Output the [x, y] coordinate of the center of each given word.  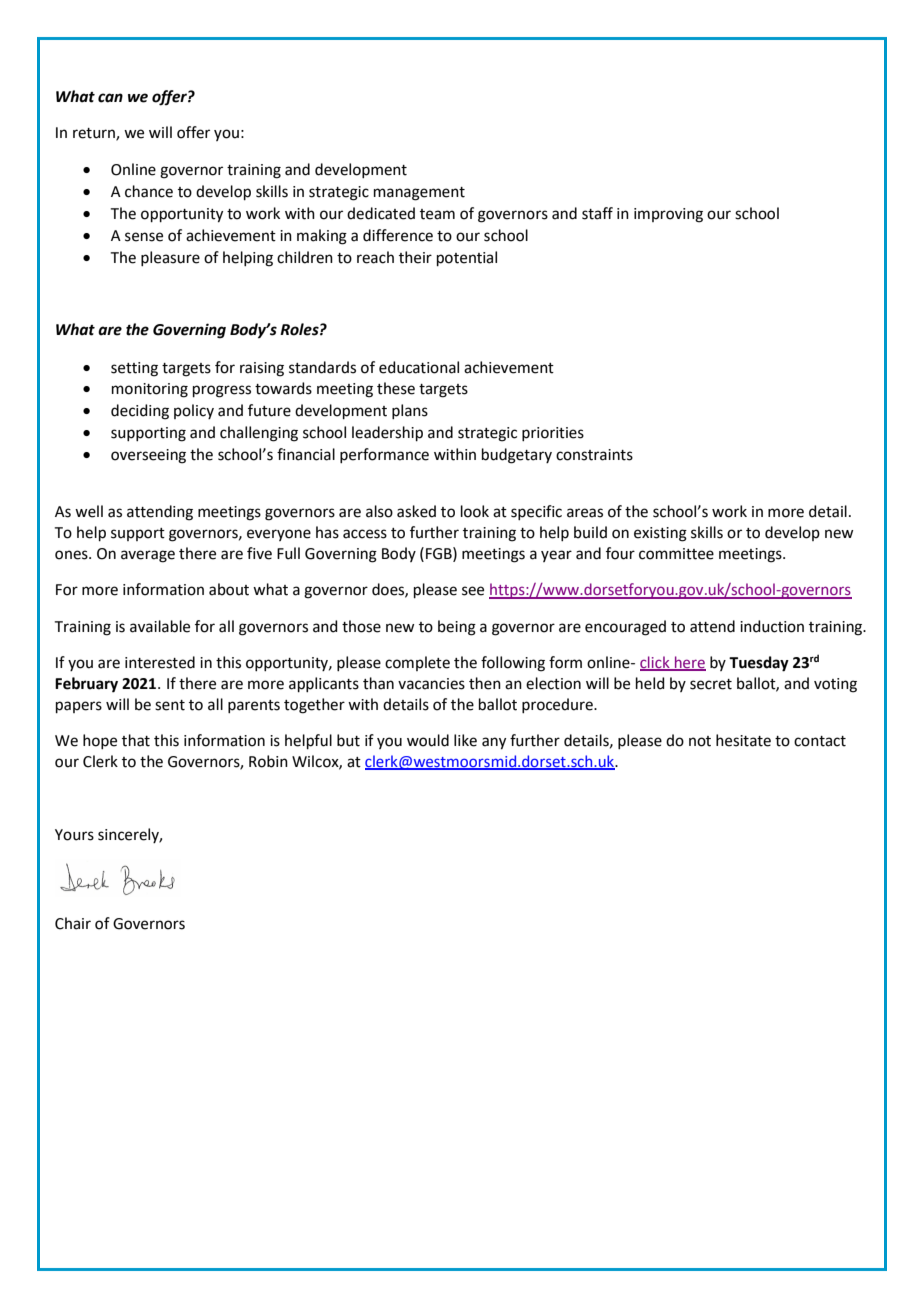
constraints [594, 455]
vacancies [431, 684]
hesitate [743, 740]
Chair [73, 923]
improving [668, 215]
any [494, 743]
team [437, 214]
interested [160, 662]
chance [149, 191]
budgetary [517, 456]
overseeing [148, 456]
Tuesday [759, 664]
